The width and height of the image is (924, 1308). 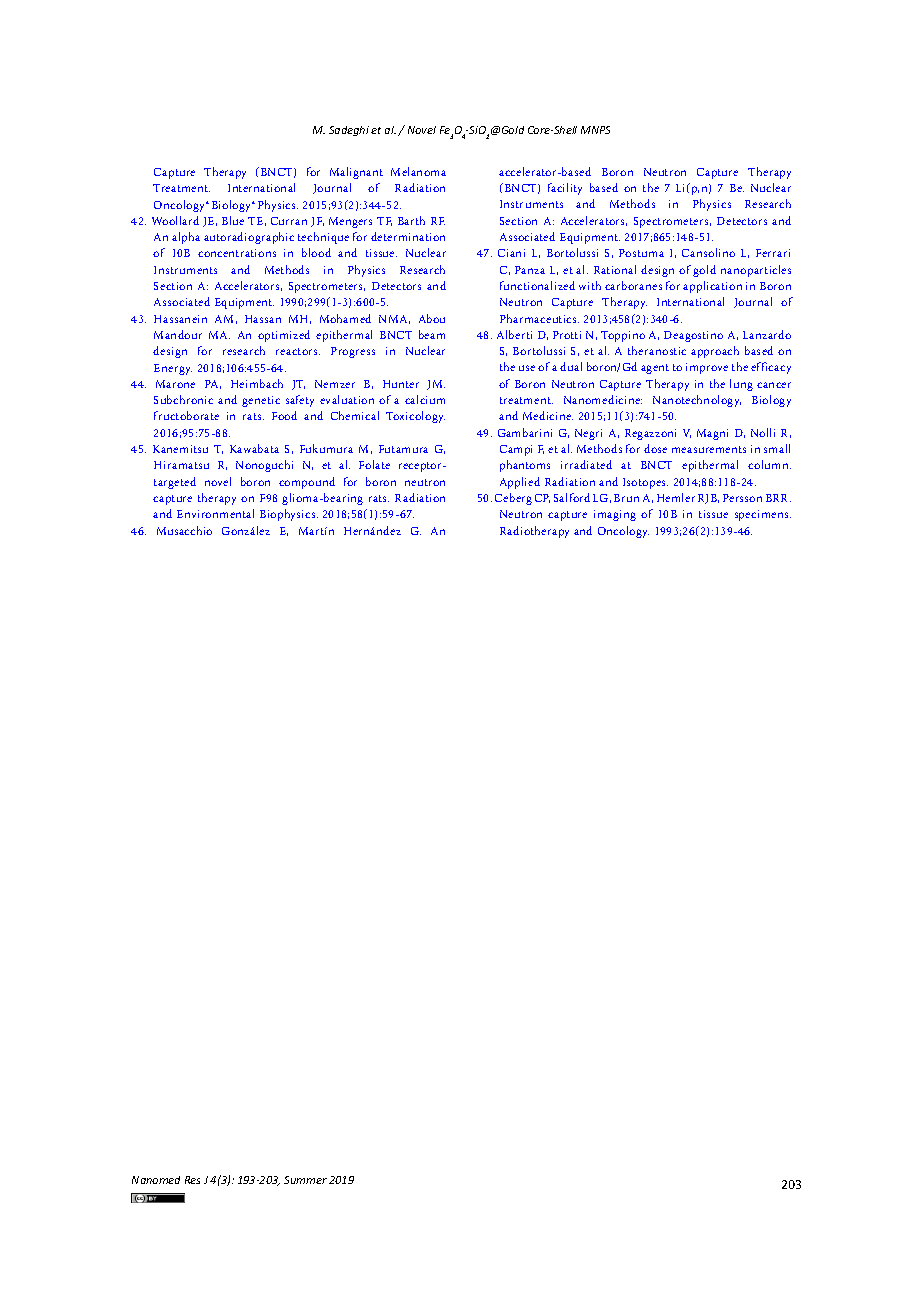 What do you see at coordinates (305, 1180) in the image?
I see `Summer` at bounding box center [305, 1180].
